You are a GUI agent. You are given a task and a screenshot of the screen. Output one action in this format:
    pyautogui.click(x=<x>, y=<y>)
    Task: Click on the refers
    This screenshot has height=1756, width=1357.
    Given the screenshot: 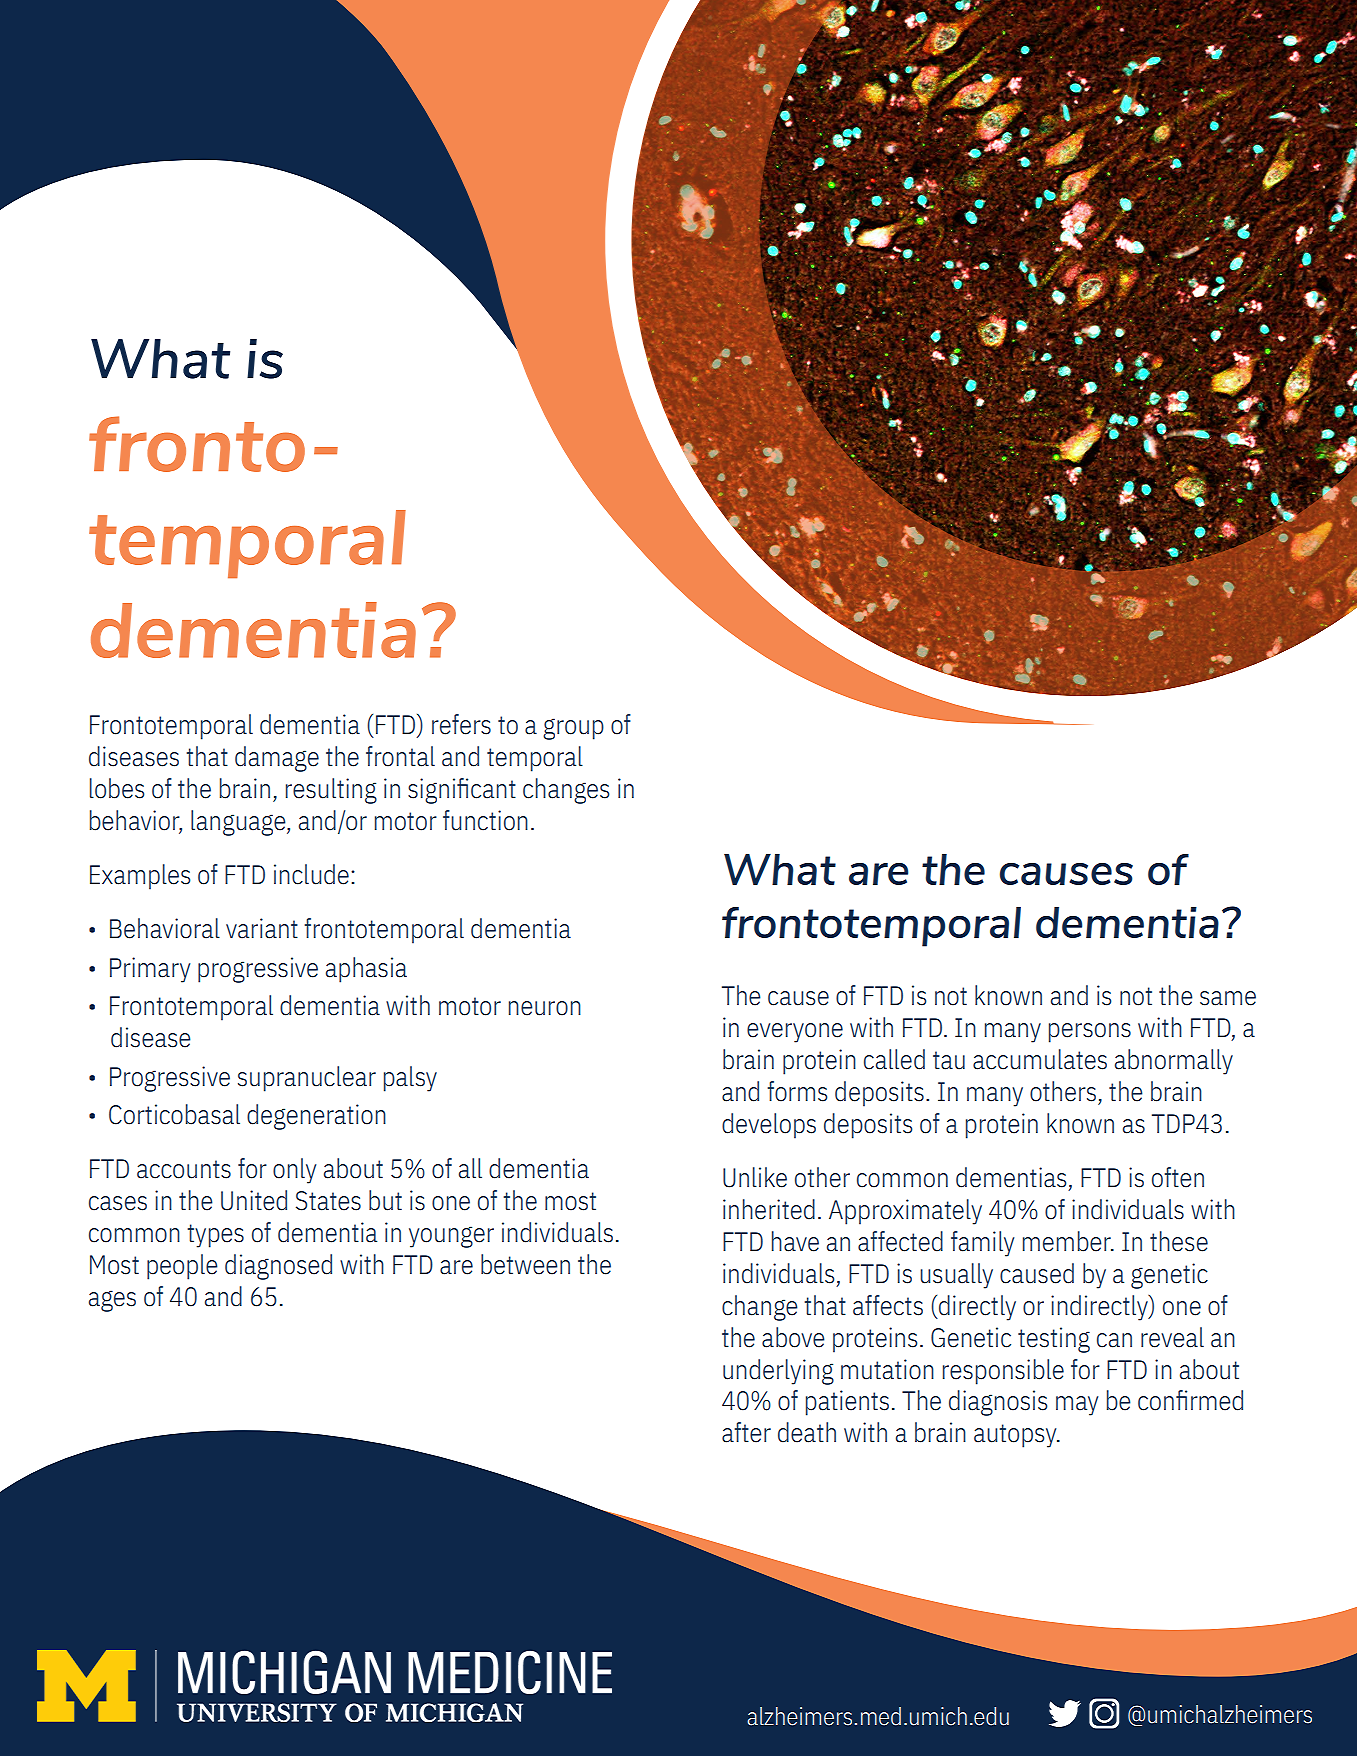 What is the action you would take?
    pyautogui.click(x=461, y=724)
